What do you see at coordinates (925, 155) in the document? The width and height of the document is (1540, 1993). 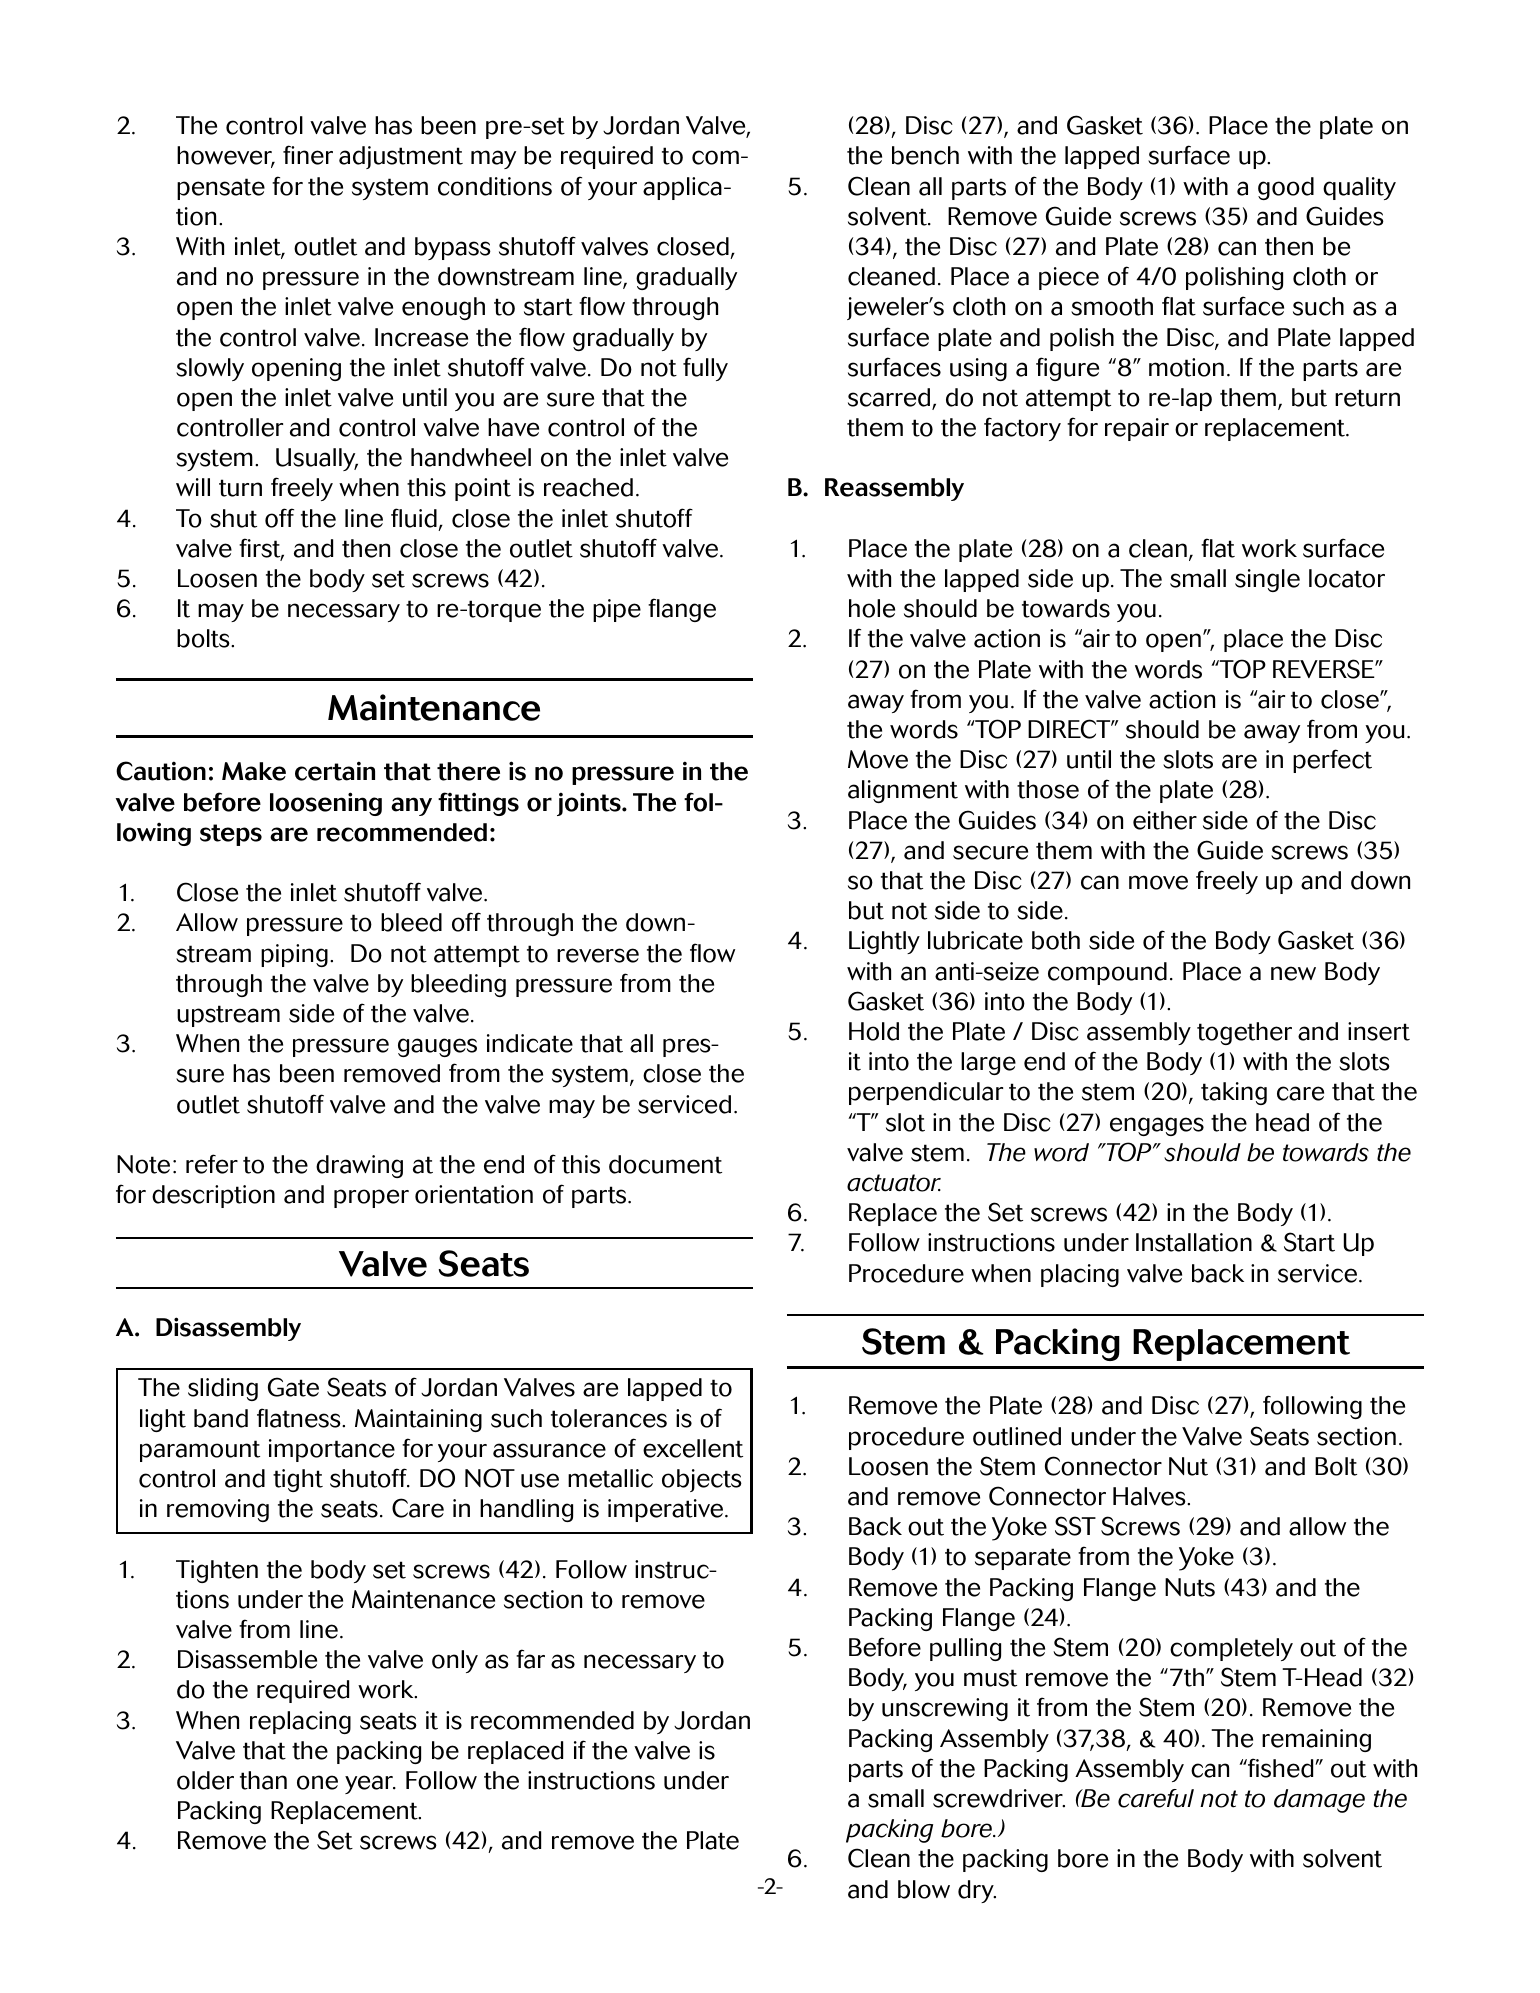 I see `bench` at bounding box center [925, 155].
